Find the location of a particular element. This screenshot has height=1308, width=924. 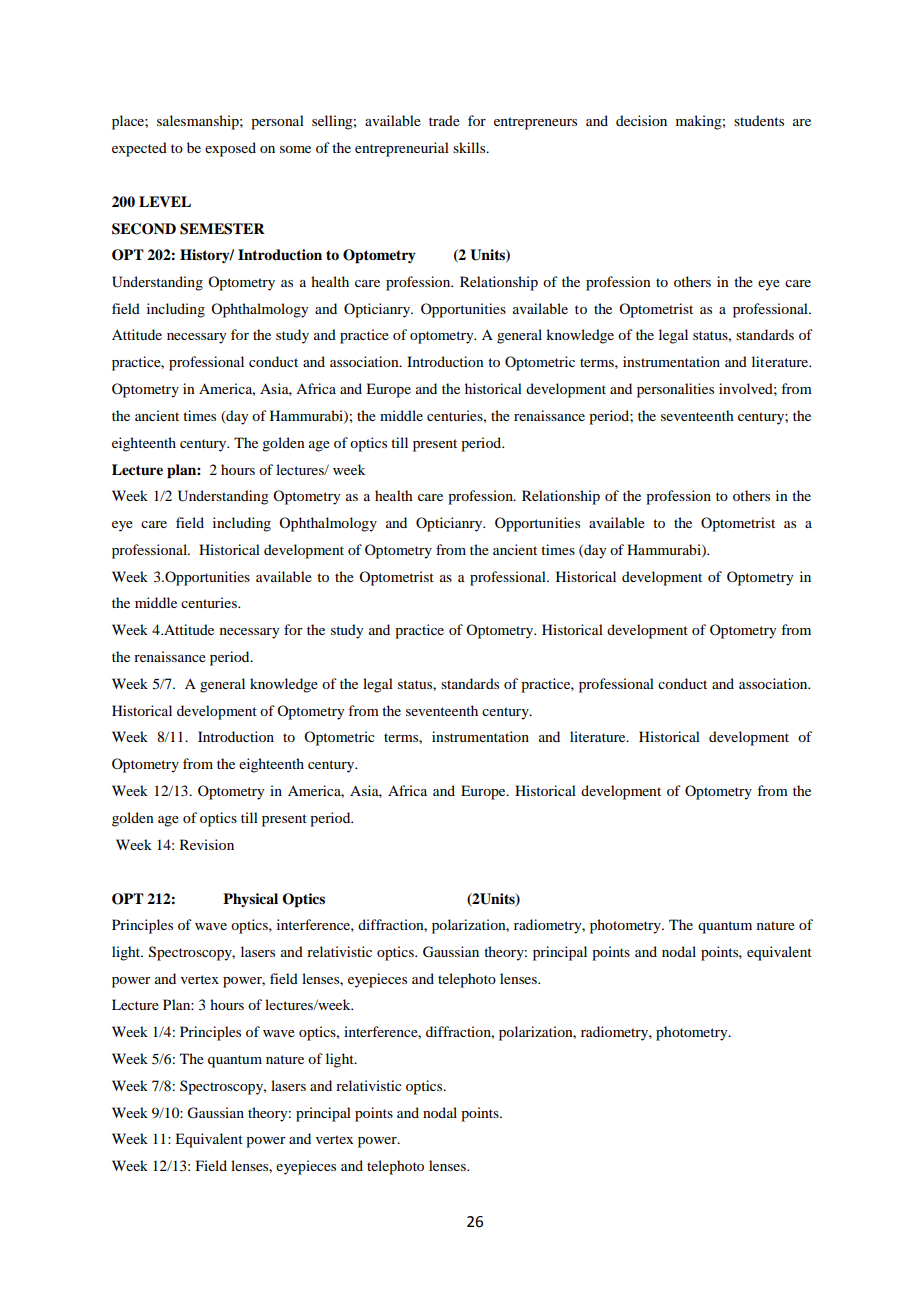

SEMESTER is located at coordinates (222, 229).
